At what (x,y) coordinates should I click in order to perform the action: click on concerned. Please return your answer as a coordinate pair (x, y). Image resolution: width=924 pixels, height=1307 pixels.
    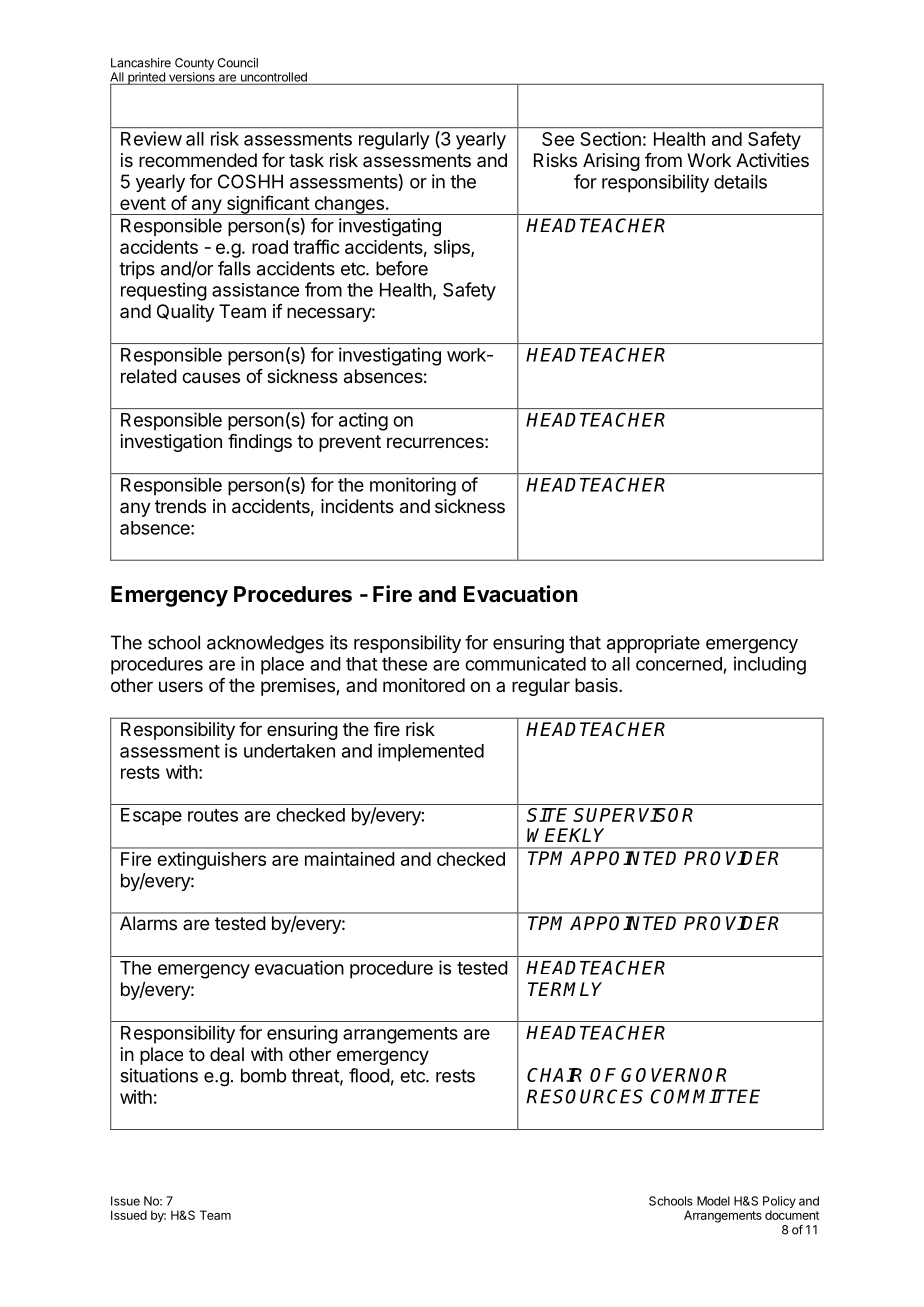
    Looking at the image, I should click on (679, 664).
